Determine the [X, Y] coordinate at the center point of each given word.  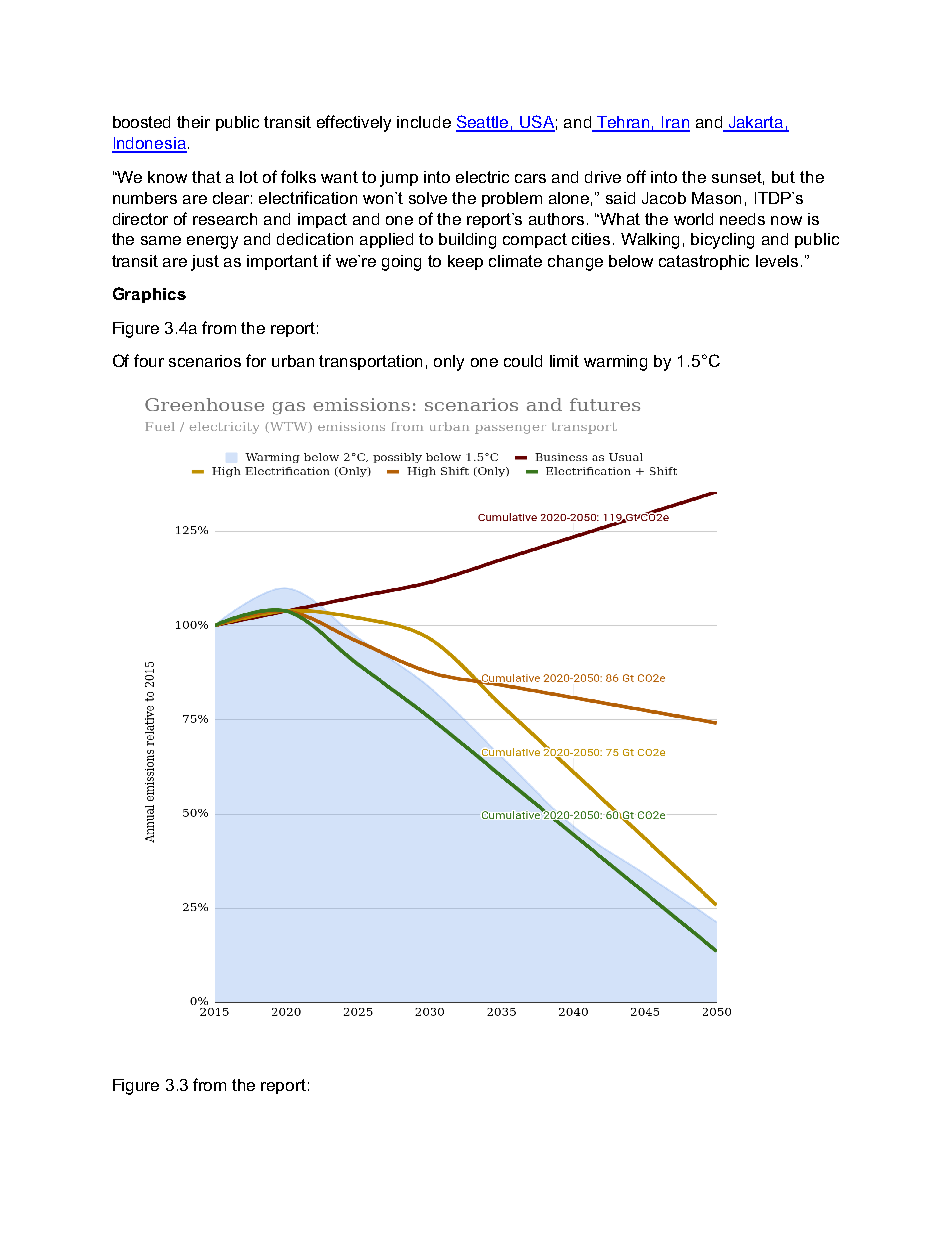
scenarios [205, 361]
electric [482, 177]
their [193, 122]
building [467, 241]
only [449, 363]
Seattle [483, 123]
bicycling [722, 241]
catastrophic [704, 262]
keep [465, 262]
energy [212, 242]
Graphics [149, 295]
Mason [716, 198]
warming [615, 363]
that [206, 177]
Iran [675, 123]
